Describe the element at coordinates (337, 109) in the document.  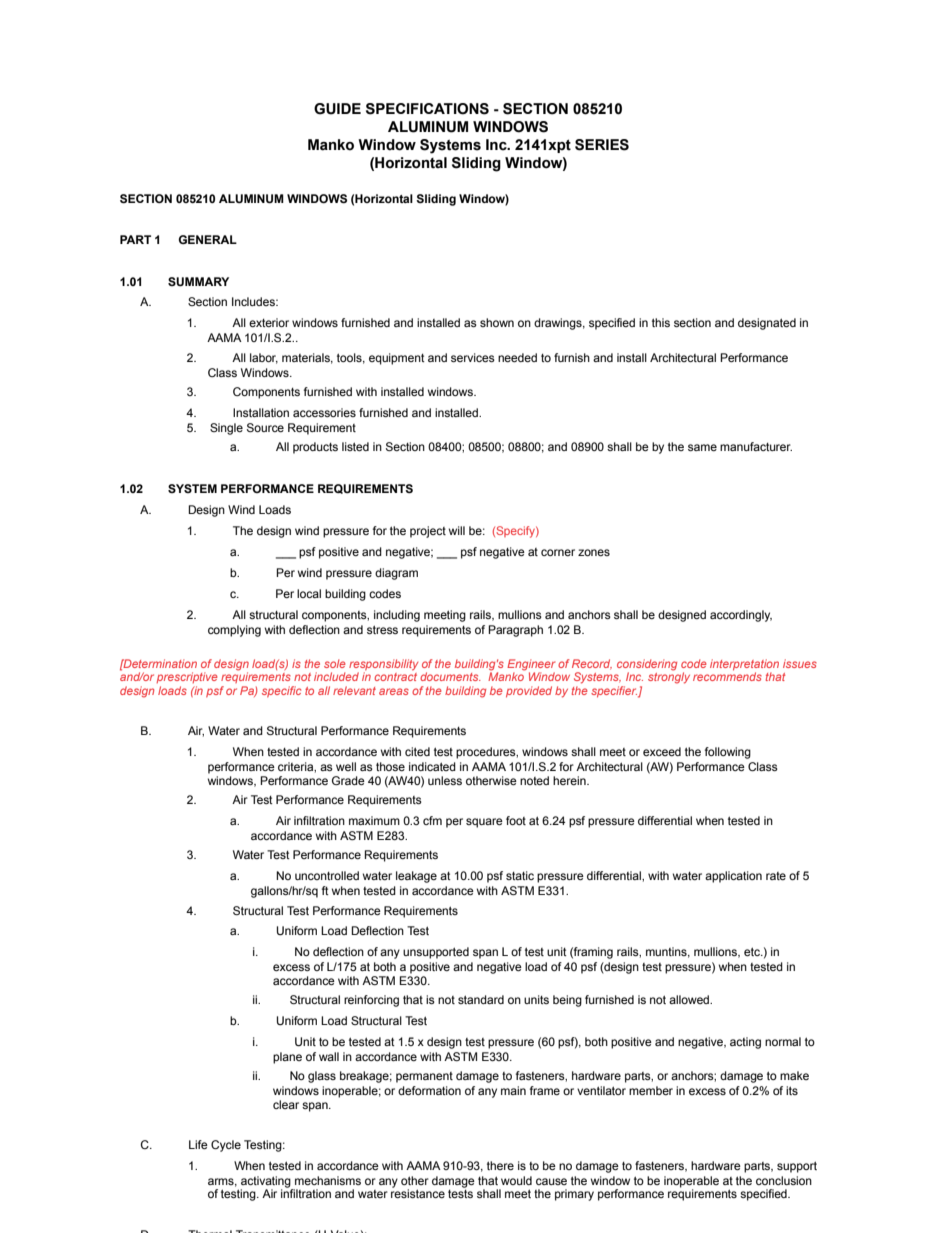
I see `GUIDE` at that location.
